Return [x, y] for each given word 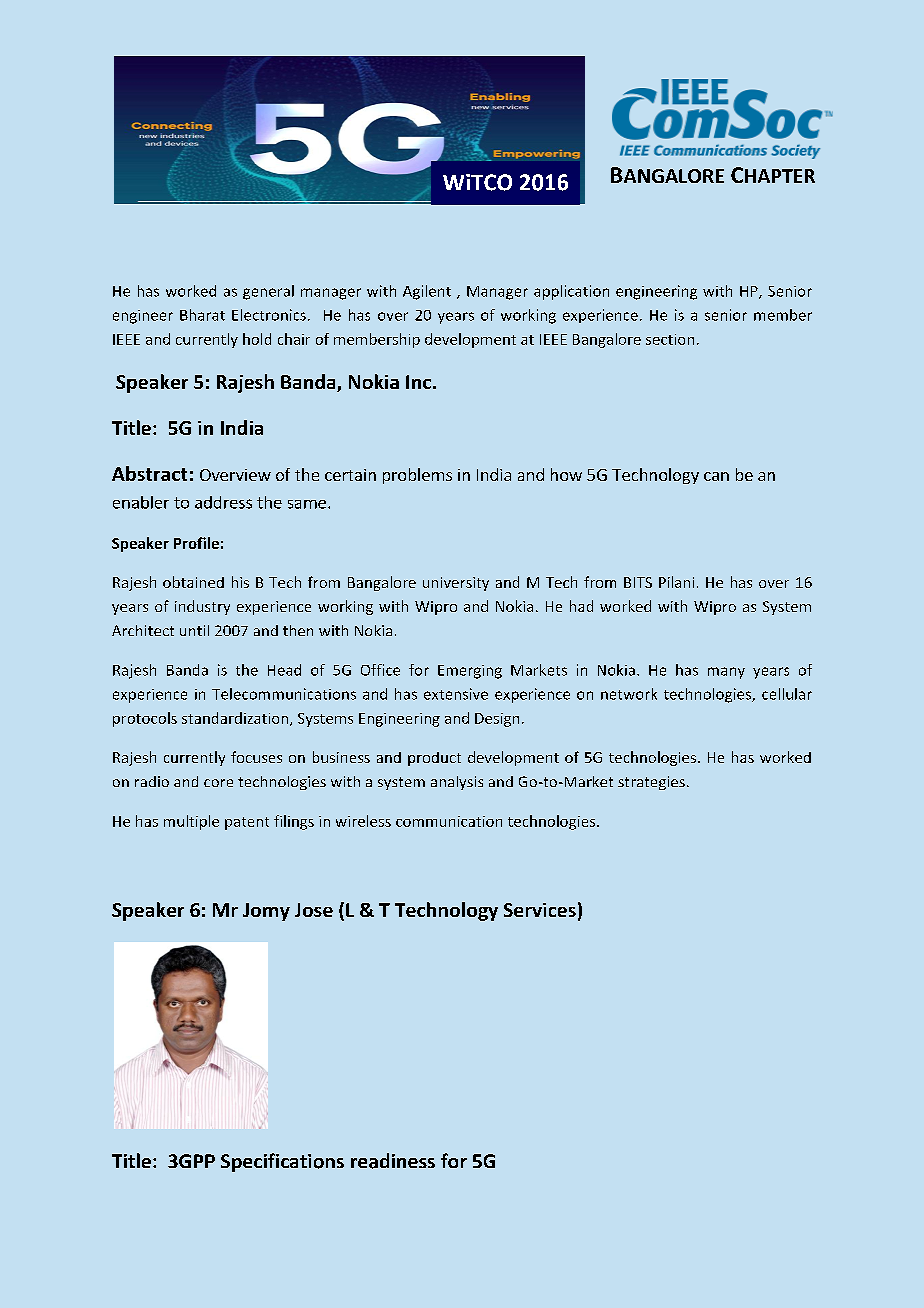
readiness [393, 1161]
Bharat [202, 315]
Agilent [427, 292]
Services [540, 910]
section [670, 339]
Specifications [282, 1162]
